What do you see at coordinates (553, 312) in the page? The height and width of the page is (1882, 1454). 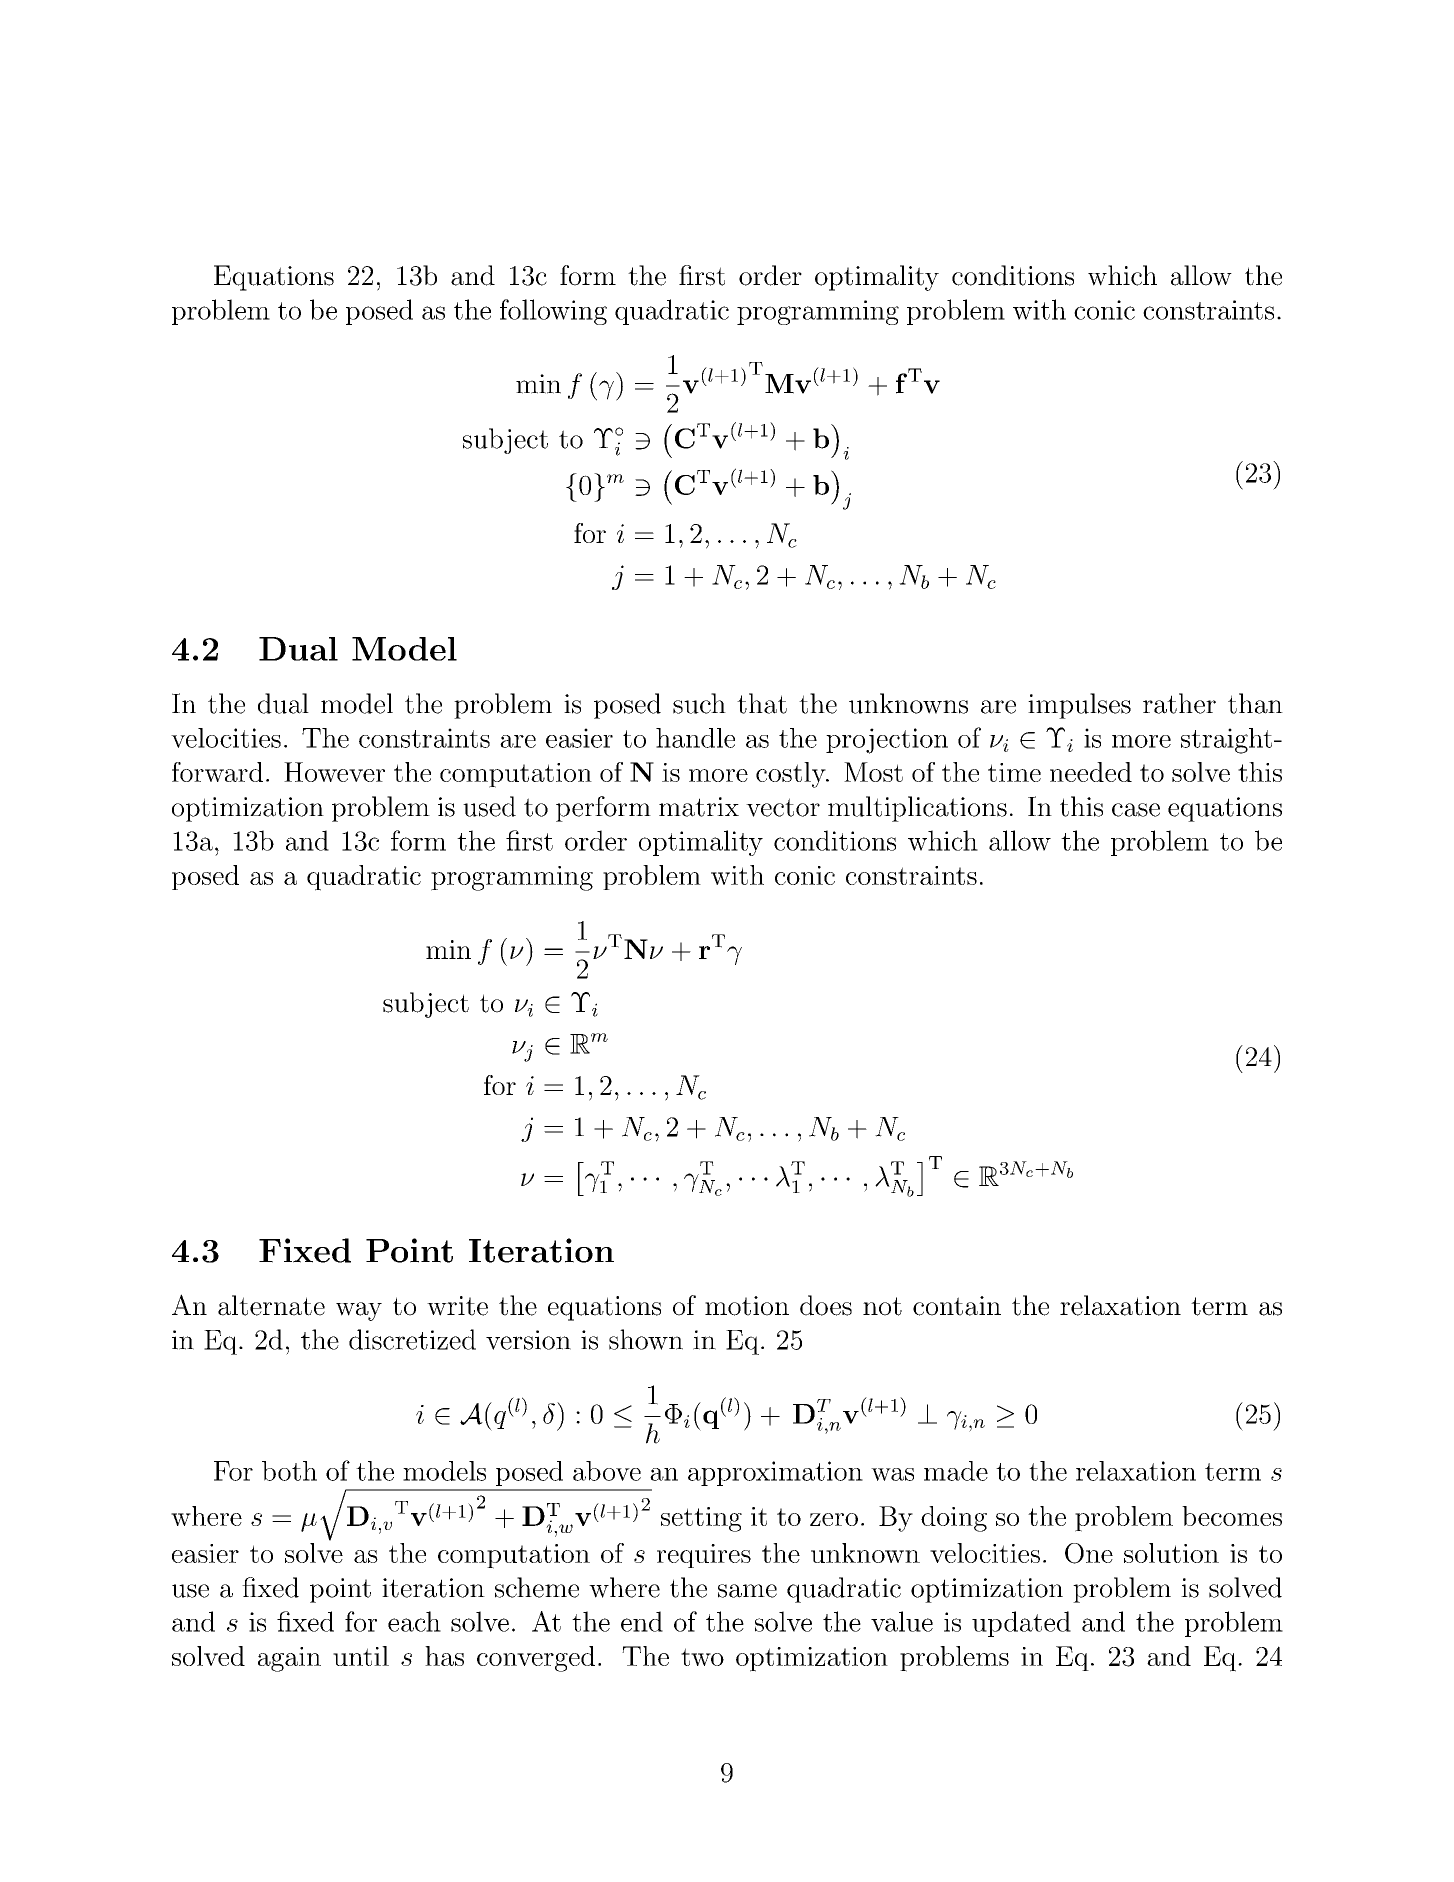 I see `following` at bounding box center [553, 312].
